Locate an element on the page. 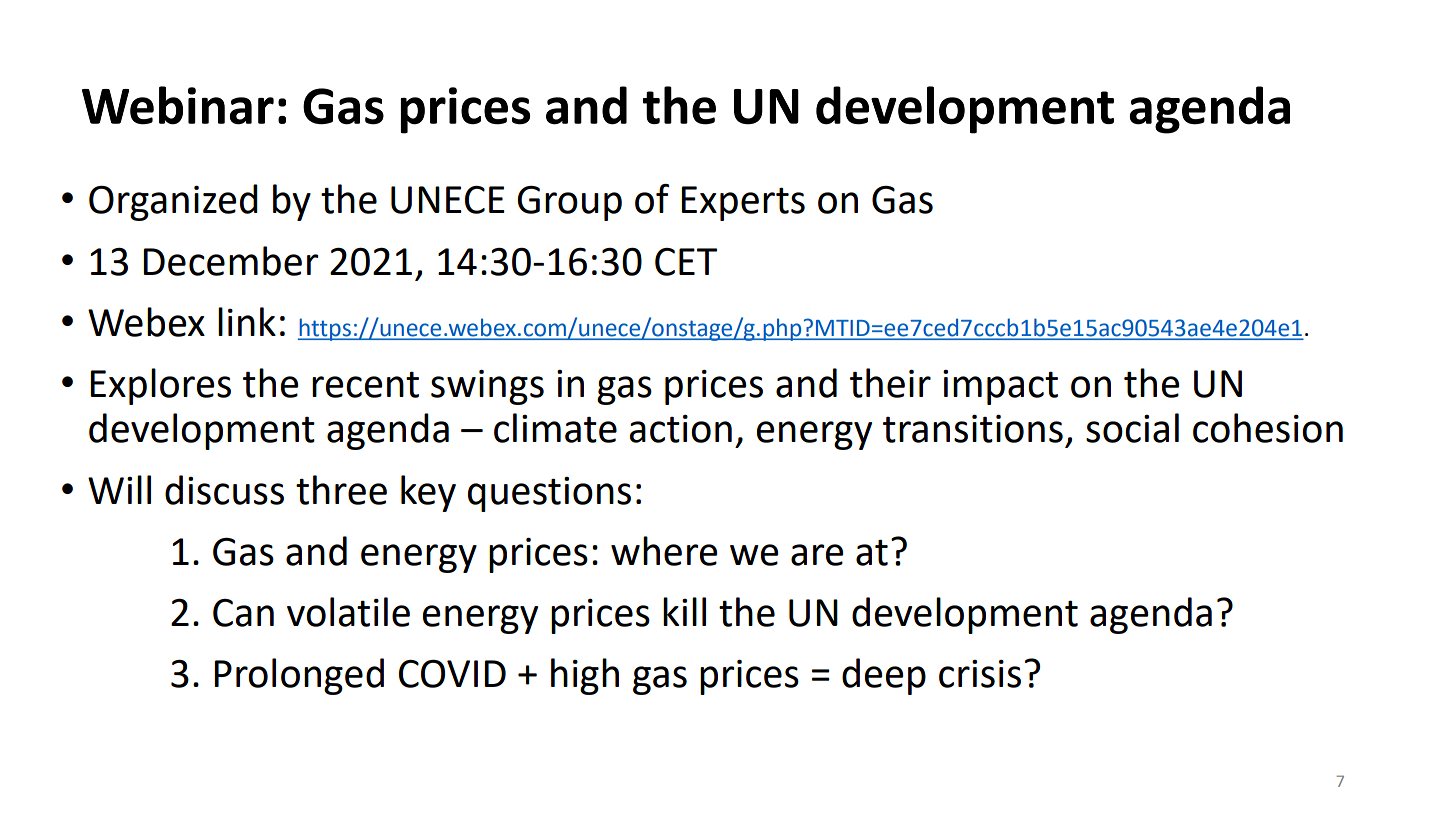 This page has width=1456, height=819. Explores is located at coordinates (160, 386).
